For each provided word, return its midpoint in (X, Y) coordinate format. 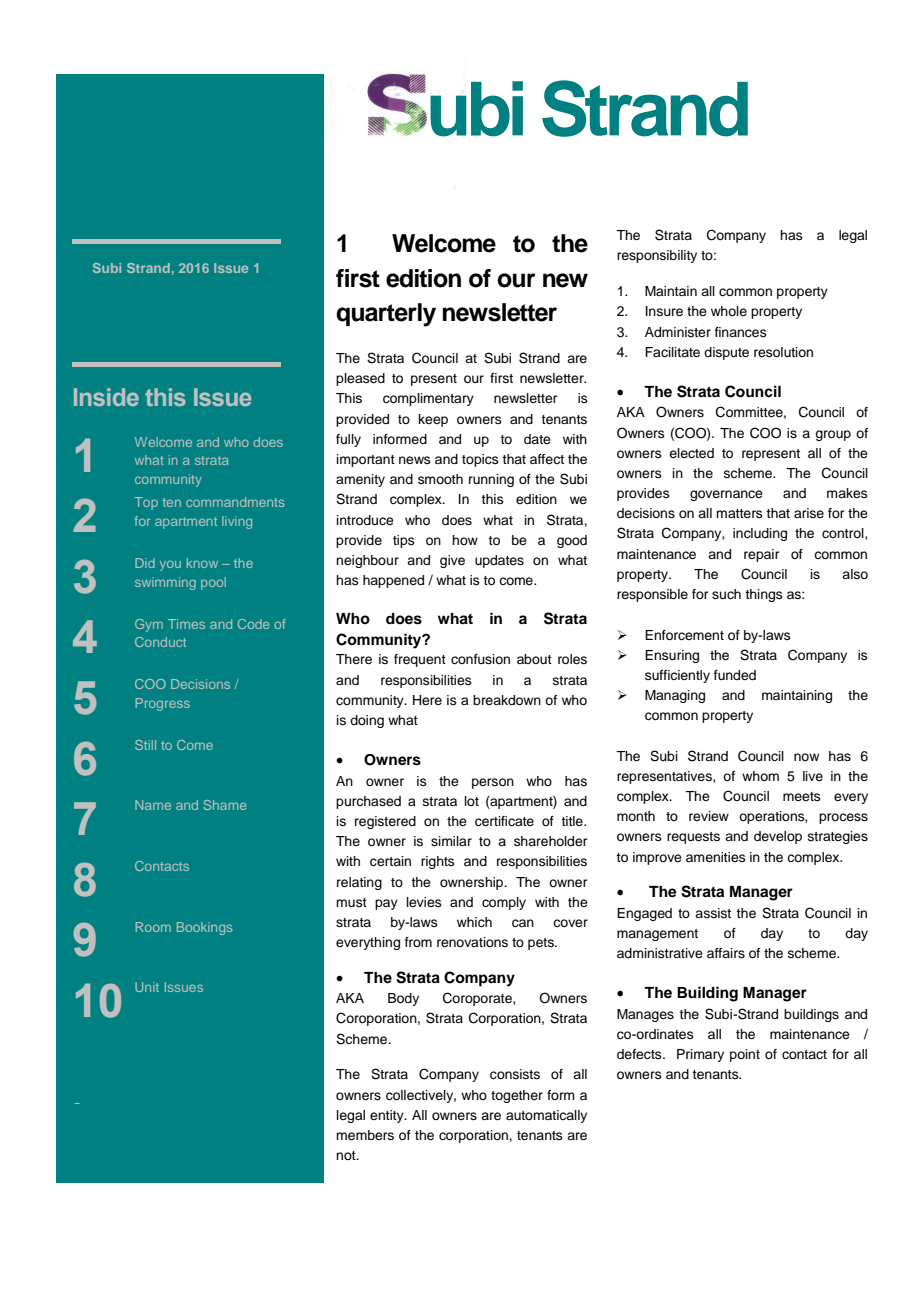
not (347, 1155)
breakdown (507, 700)
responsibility (657, 256)
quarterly (386, 315)
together (517, 1096)
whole (729, 311)
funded (735, 675)
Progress (162, 704)
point (745, 1055)
